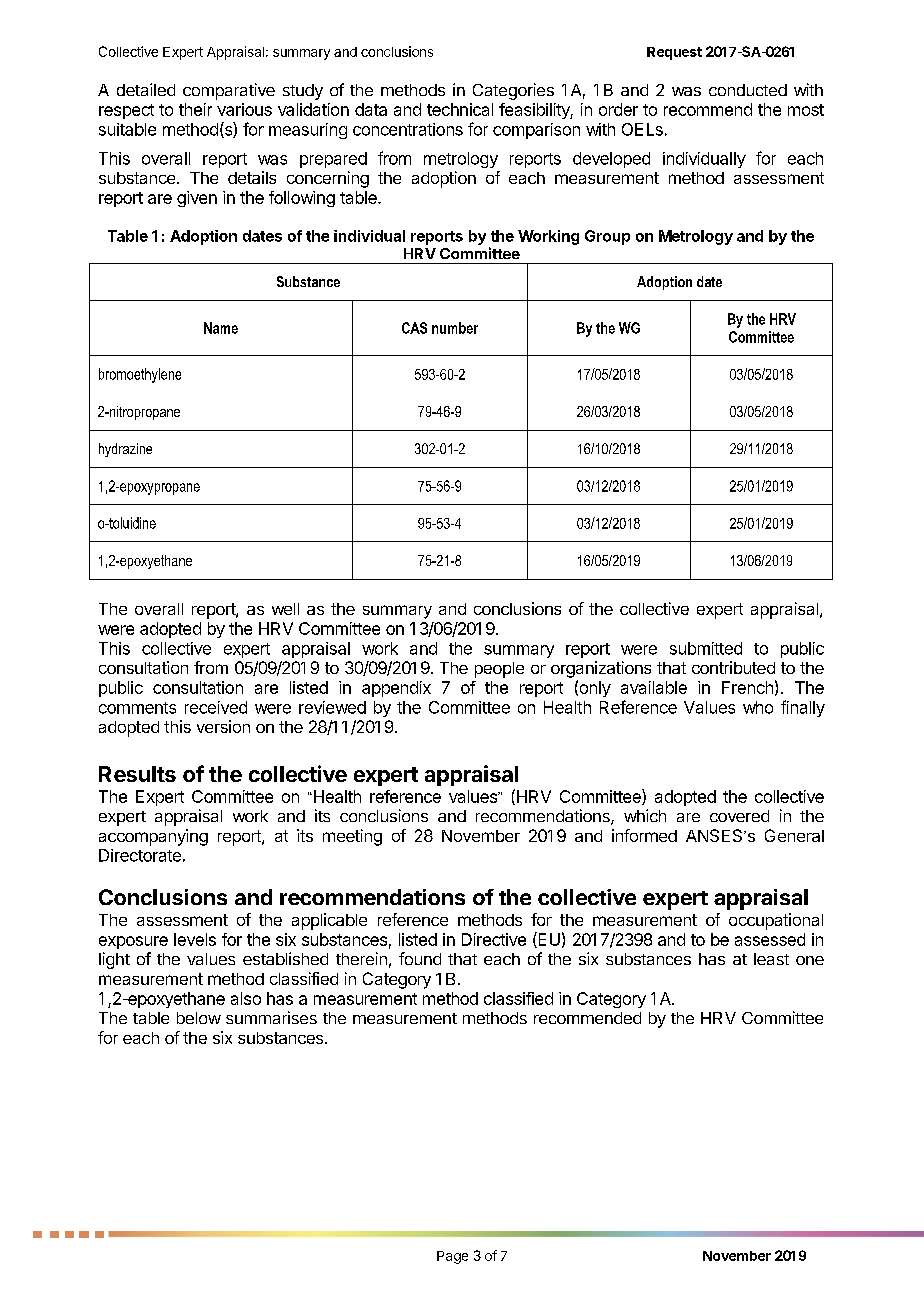 The width and height of the page is (924, 1308). Describe the element at coordinates (733, 667) in the page. I see `contributed` at that location.
